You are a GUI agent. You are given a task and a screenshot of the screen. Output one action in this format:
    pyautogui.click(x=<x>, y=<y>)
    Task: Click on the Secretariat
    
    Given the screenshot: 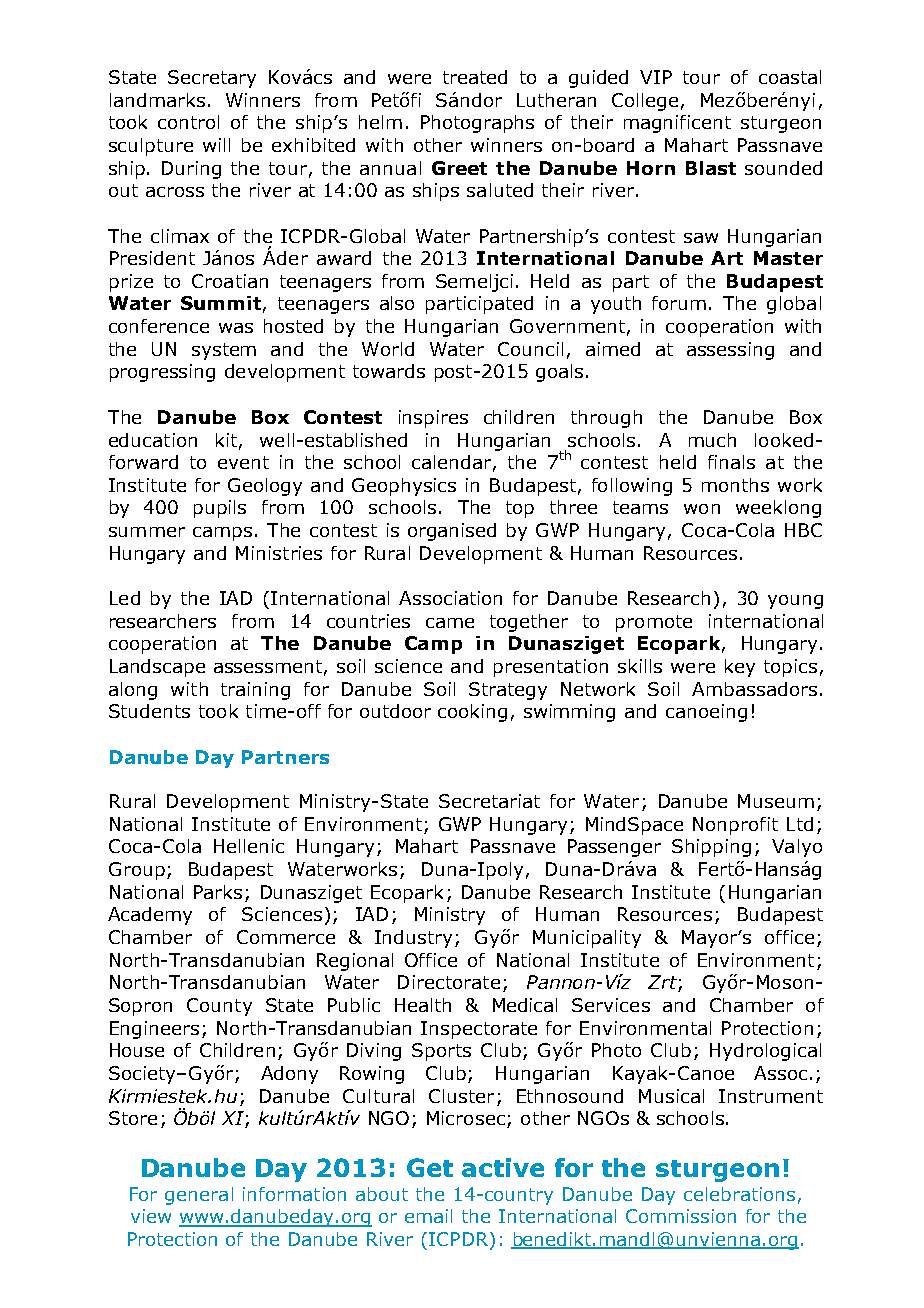 What is the action you would take?
    pyautogui.click(x=489, y=801)
